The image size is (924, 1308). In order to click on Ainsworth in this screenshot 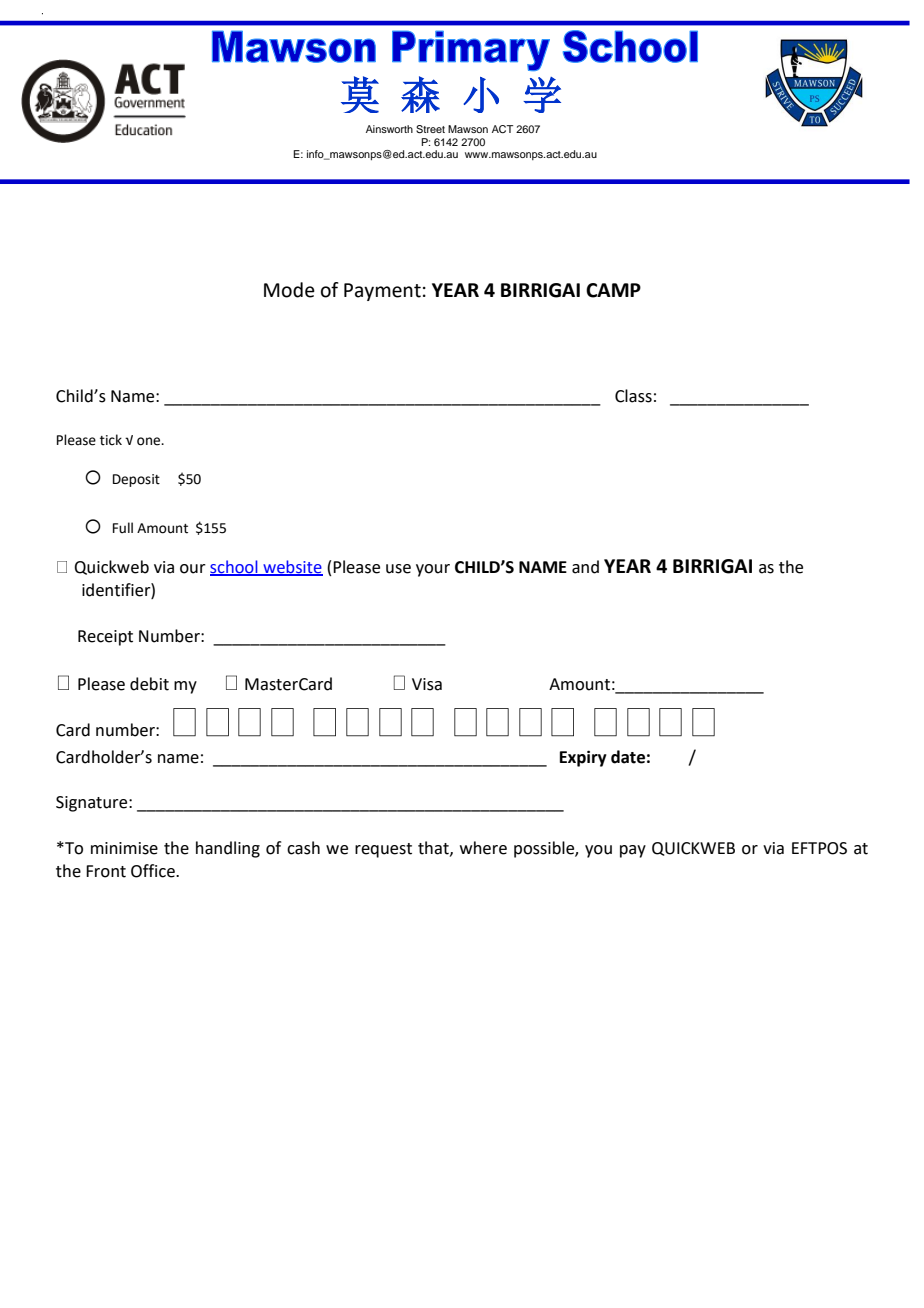, I will do `click(389, 129)`.
